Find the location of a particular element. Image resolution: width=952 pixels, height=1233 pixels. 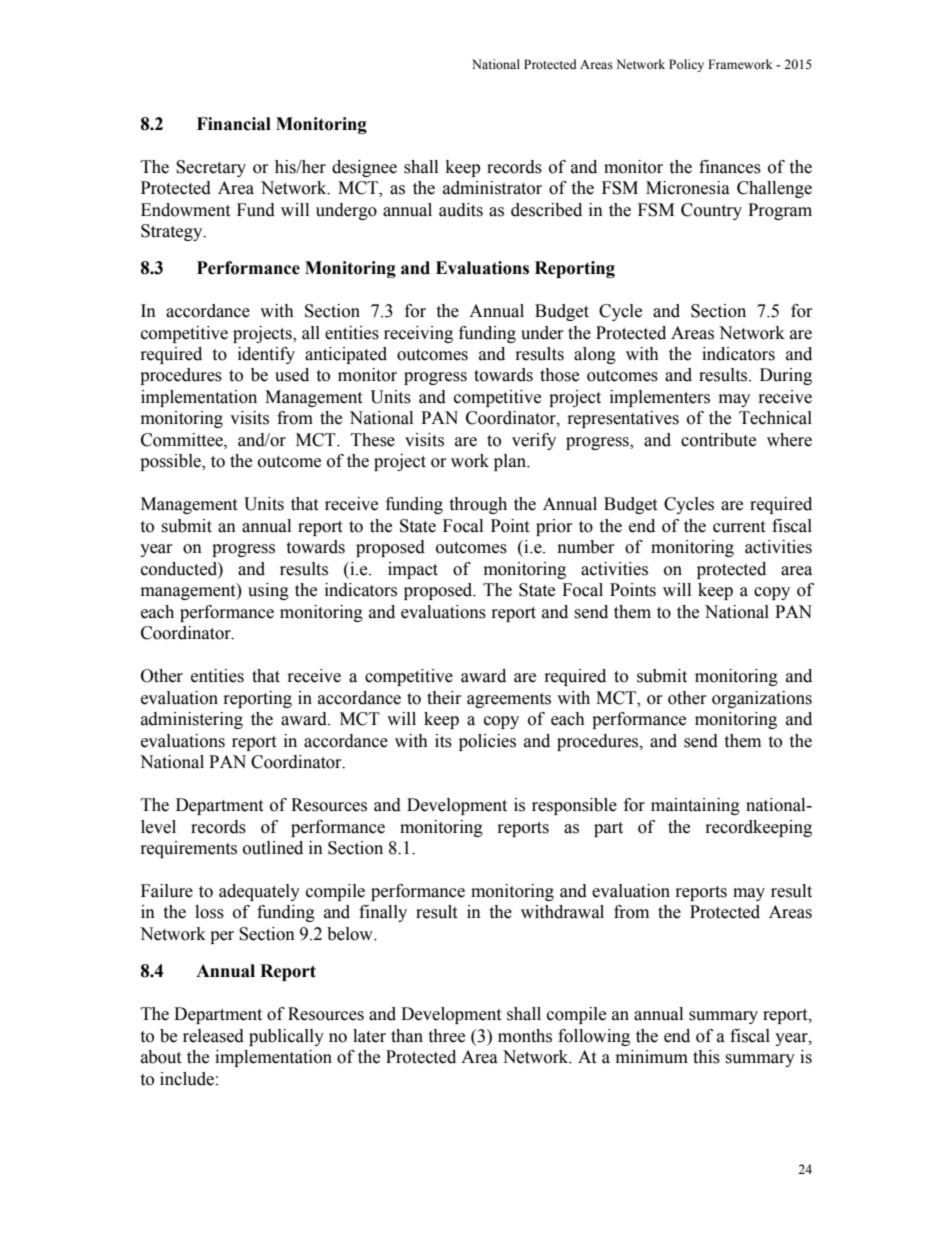

During is located at coordinates (786, 376).
